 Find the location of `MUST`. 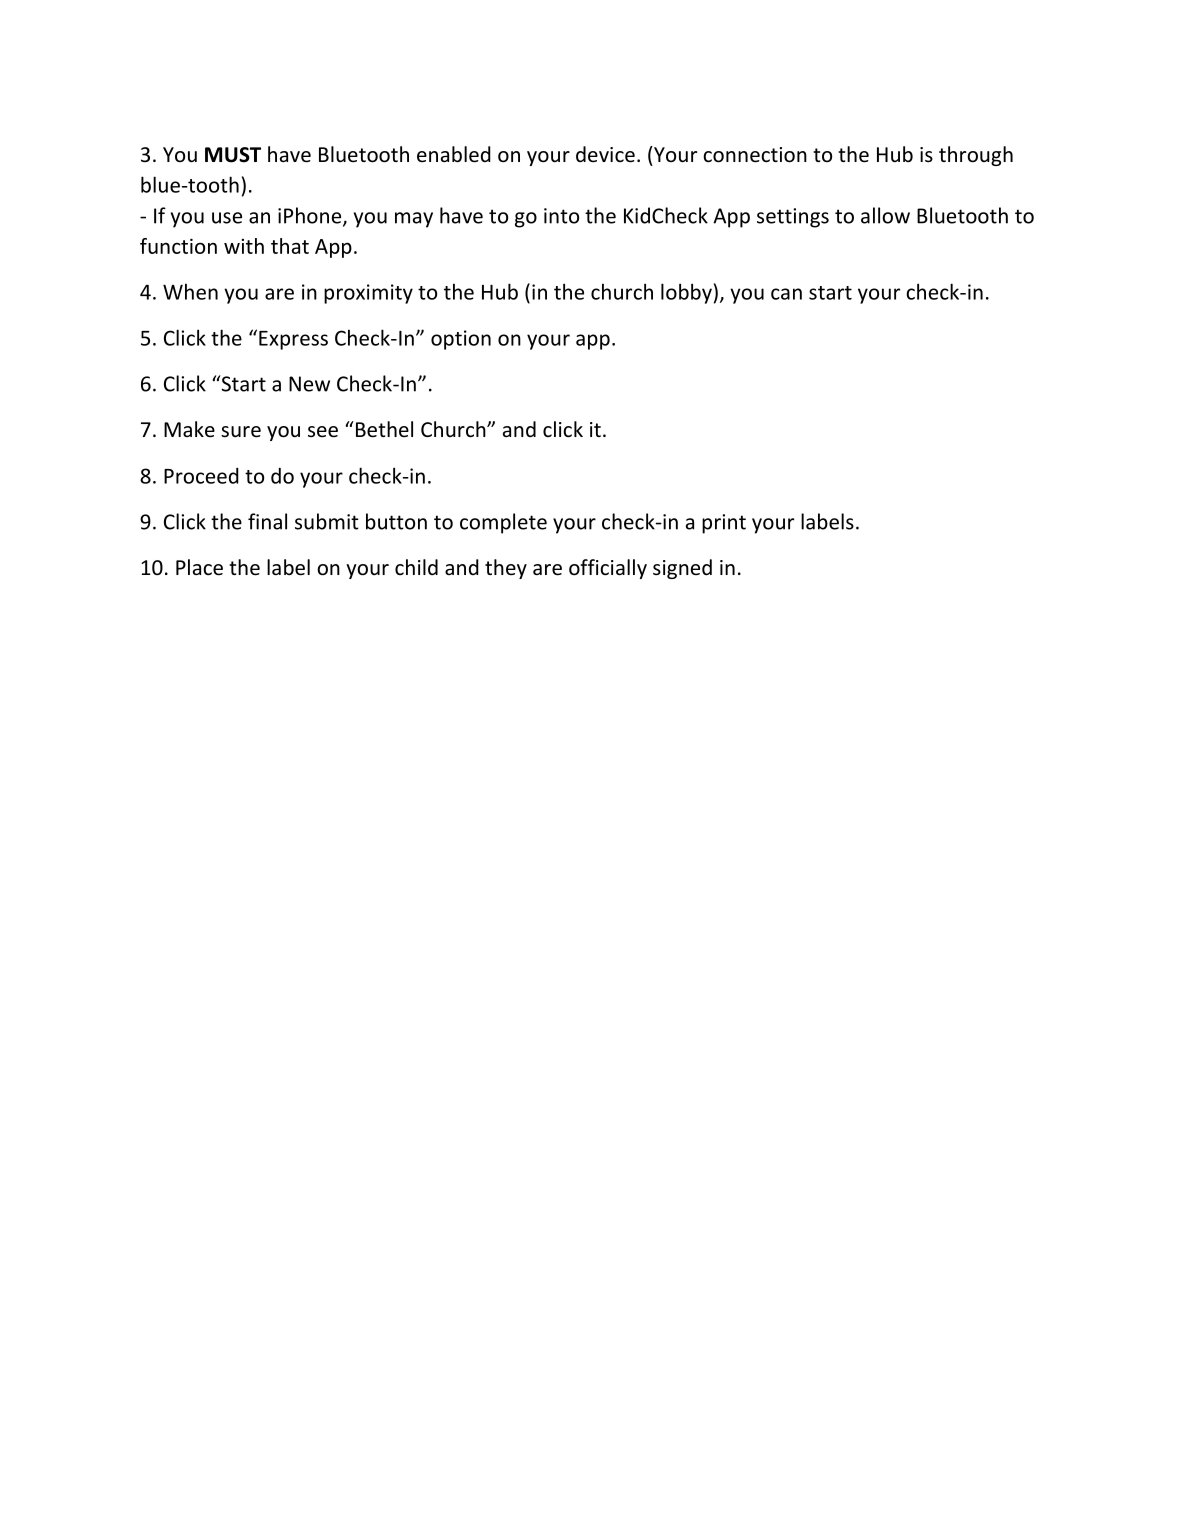

MUST is located at coordinates (233, 155).
